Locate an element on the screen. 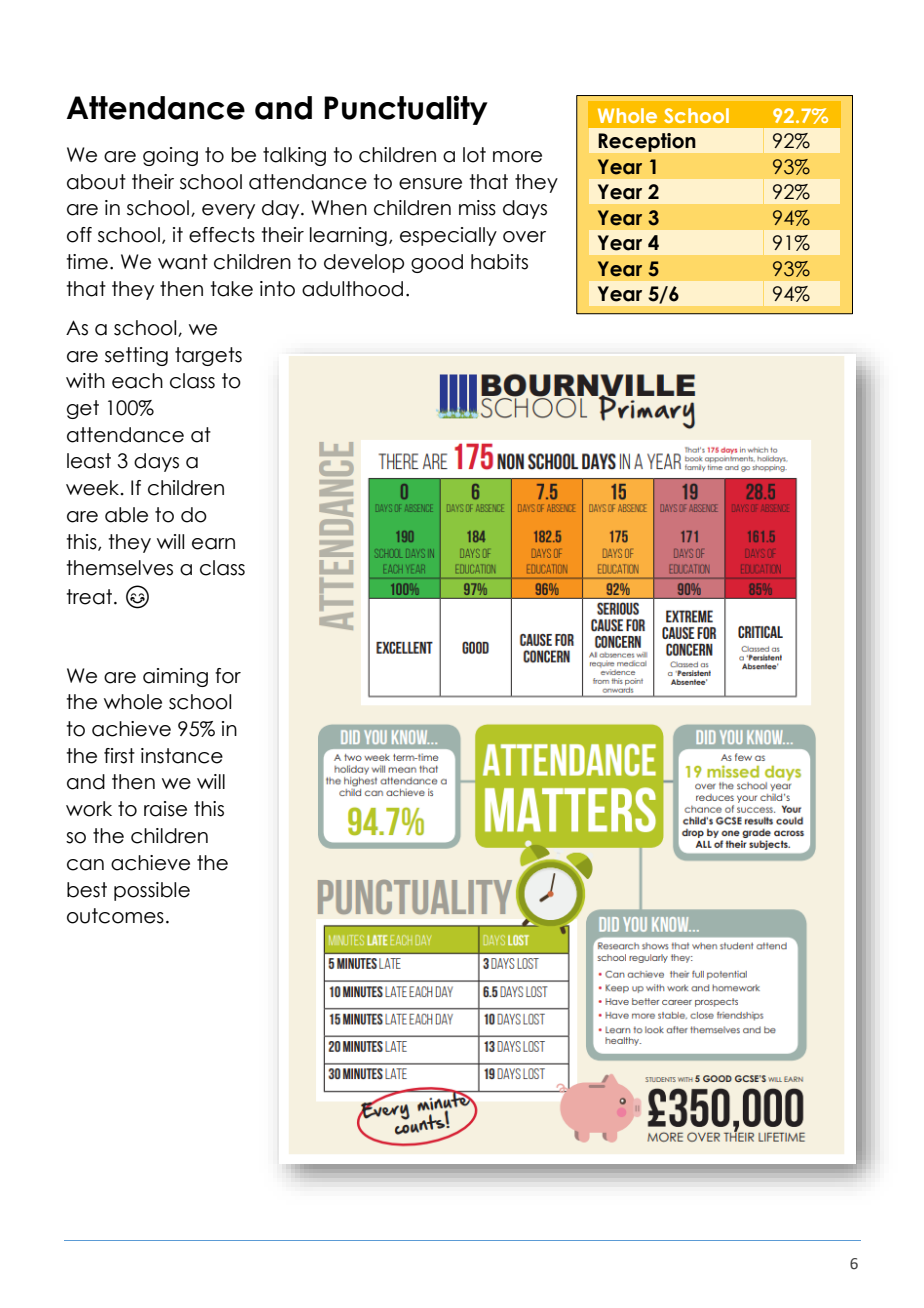 The height and width of the screenshot is (1308, 924). aiming is located at coordinates (175, 677).
